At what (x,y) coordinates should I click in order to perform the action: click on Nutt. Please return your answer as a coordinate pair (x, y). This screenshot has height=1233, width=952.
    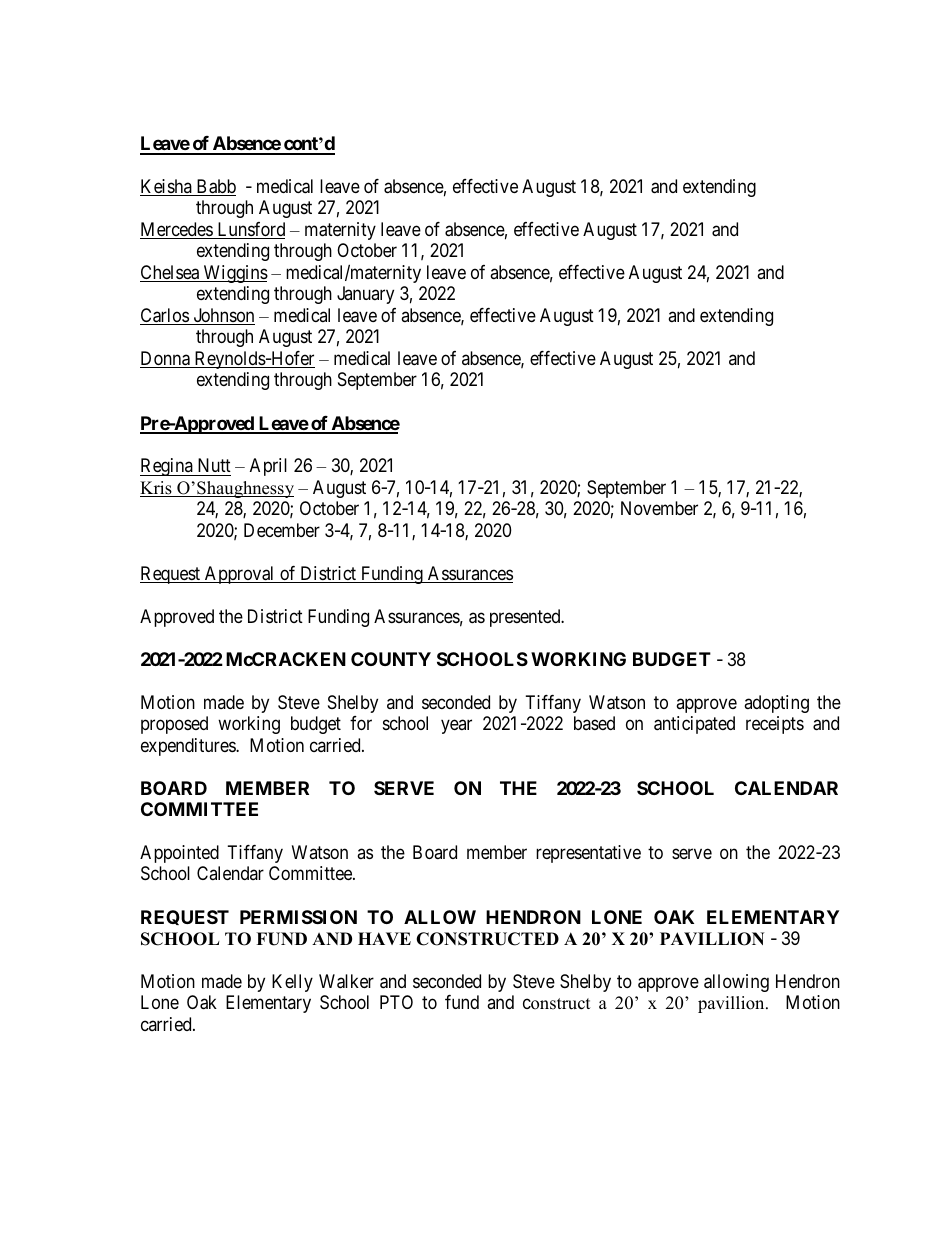
    Looking at the image, I should click on (214, 465).
